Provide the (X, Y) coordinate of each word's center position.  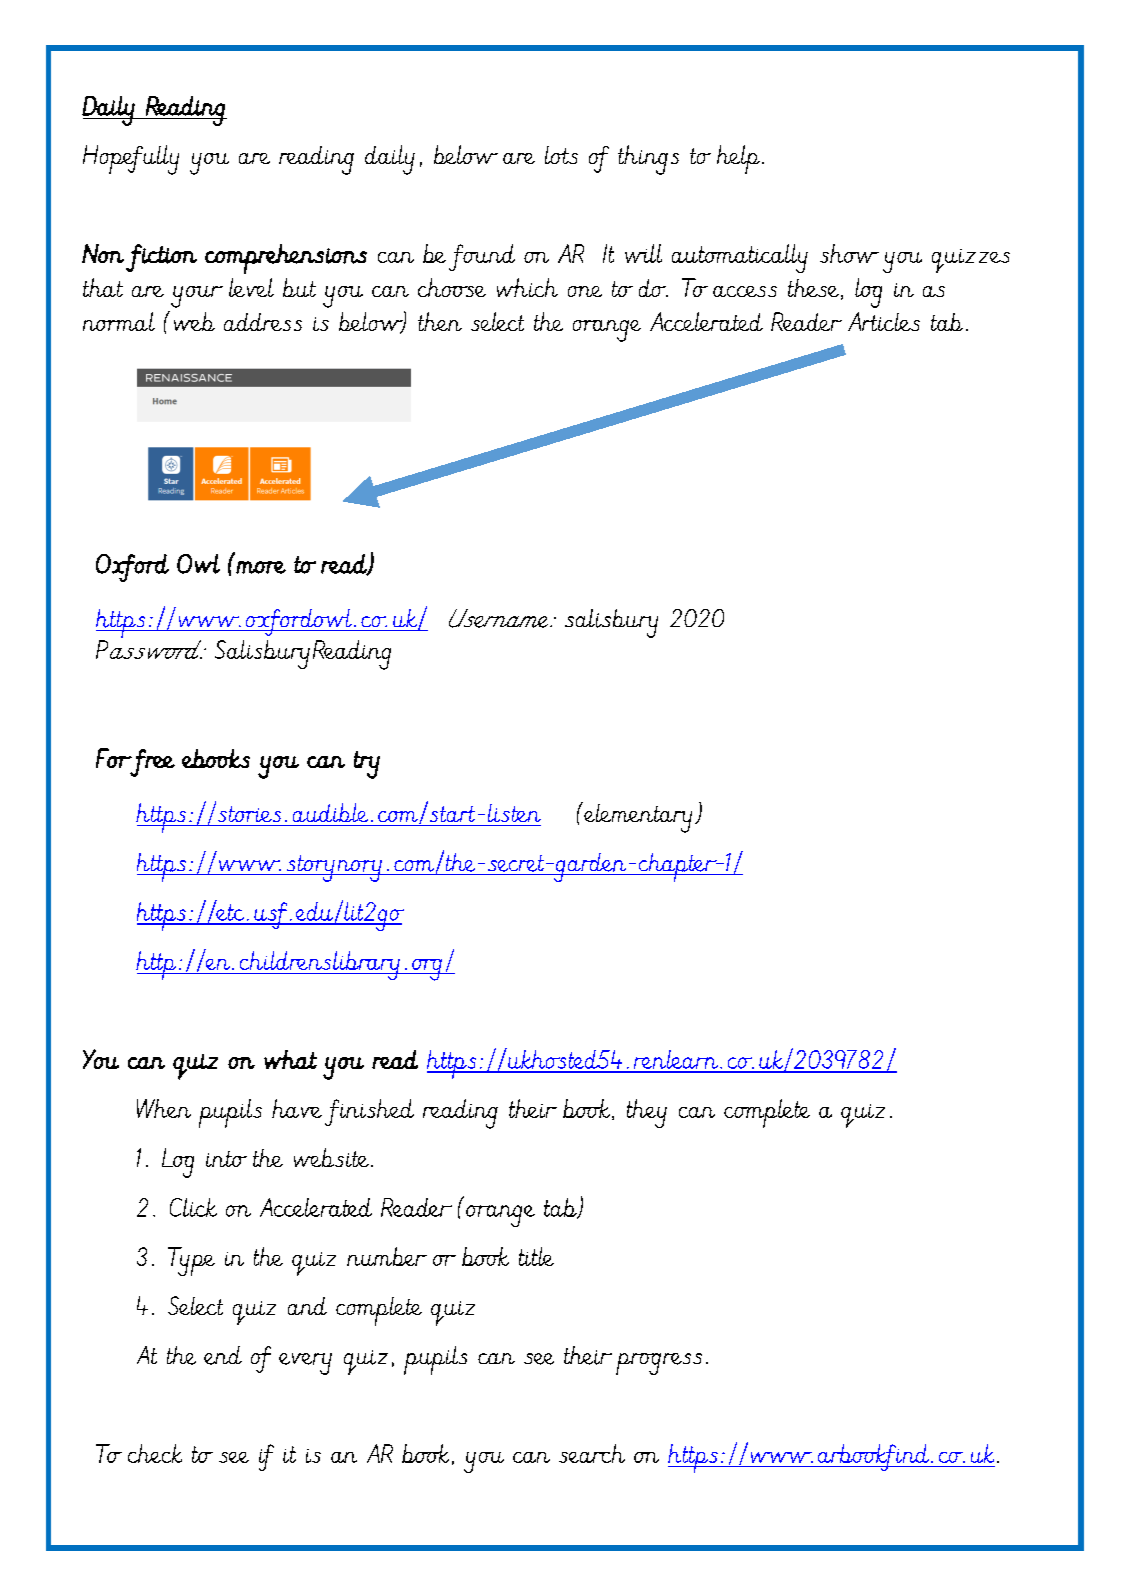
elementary (637, 817)
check (155, 1453)
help (738, 159)
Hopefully (131, 160)
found (482, 257)
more (261, 567)
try (367, 765)
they (647, 1113)
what (290, 1059)
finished (369, 1112)
